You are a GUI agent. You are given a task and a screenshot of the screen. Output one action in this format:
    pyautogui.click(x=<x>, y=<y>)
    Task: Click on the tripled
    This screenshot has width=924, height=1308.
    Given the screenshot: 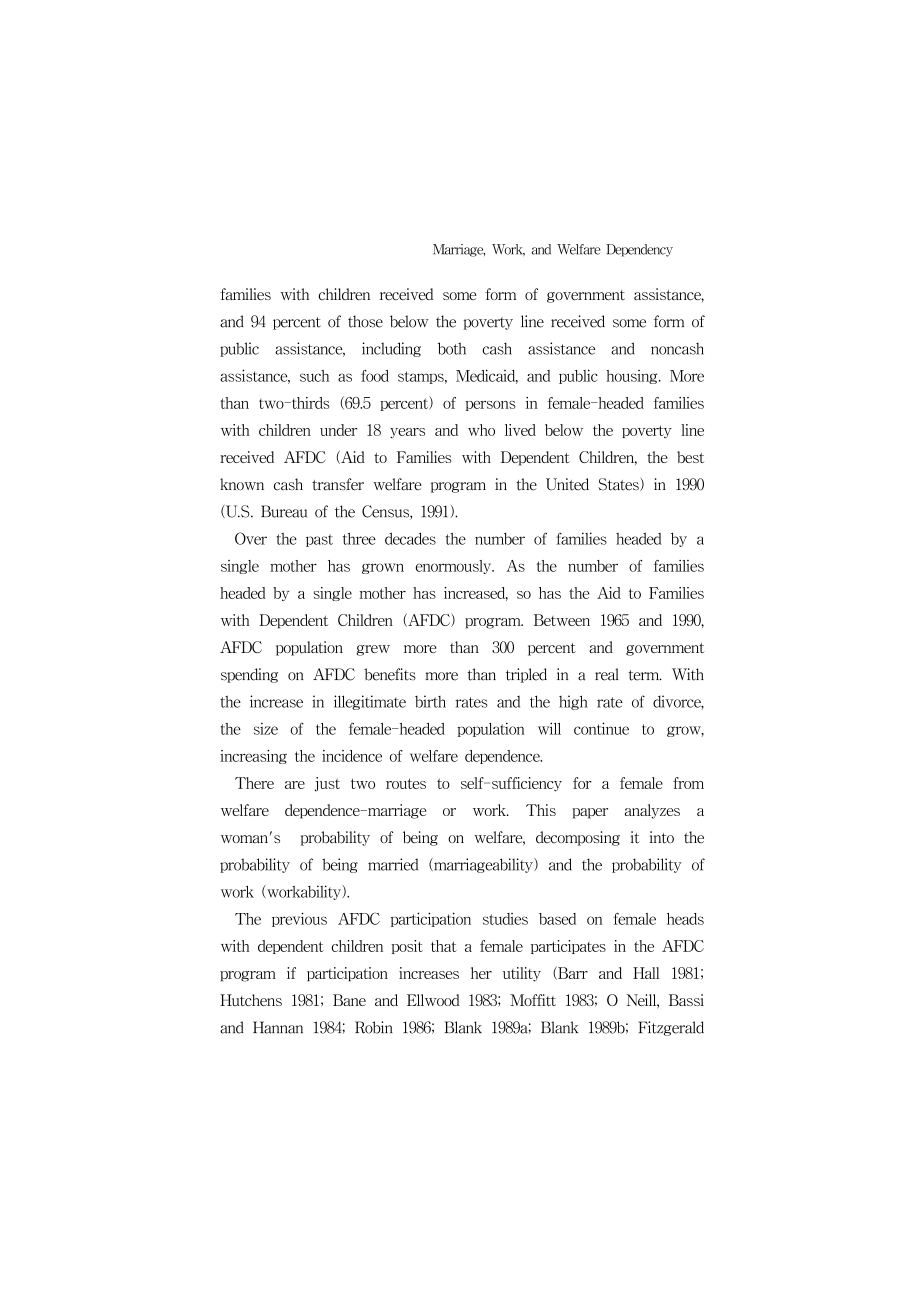 What is the action you would take?
    pyautogui.click(x=526, y=675)
